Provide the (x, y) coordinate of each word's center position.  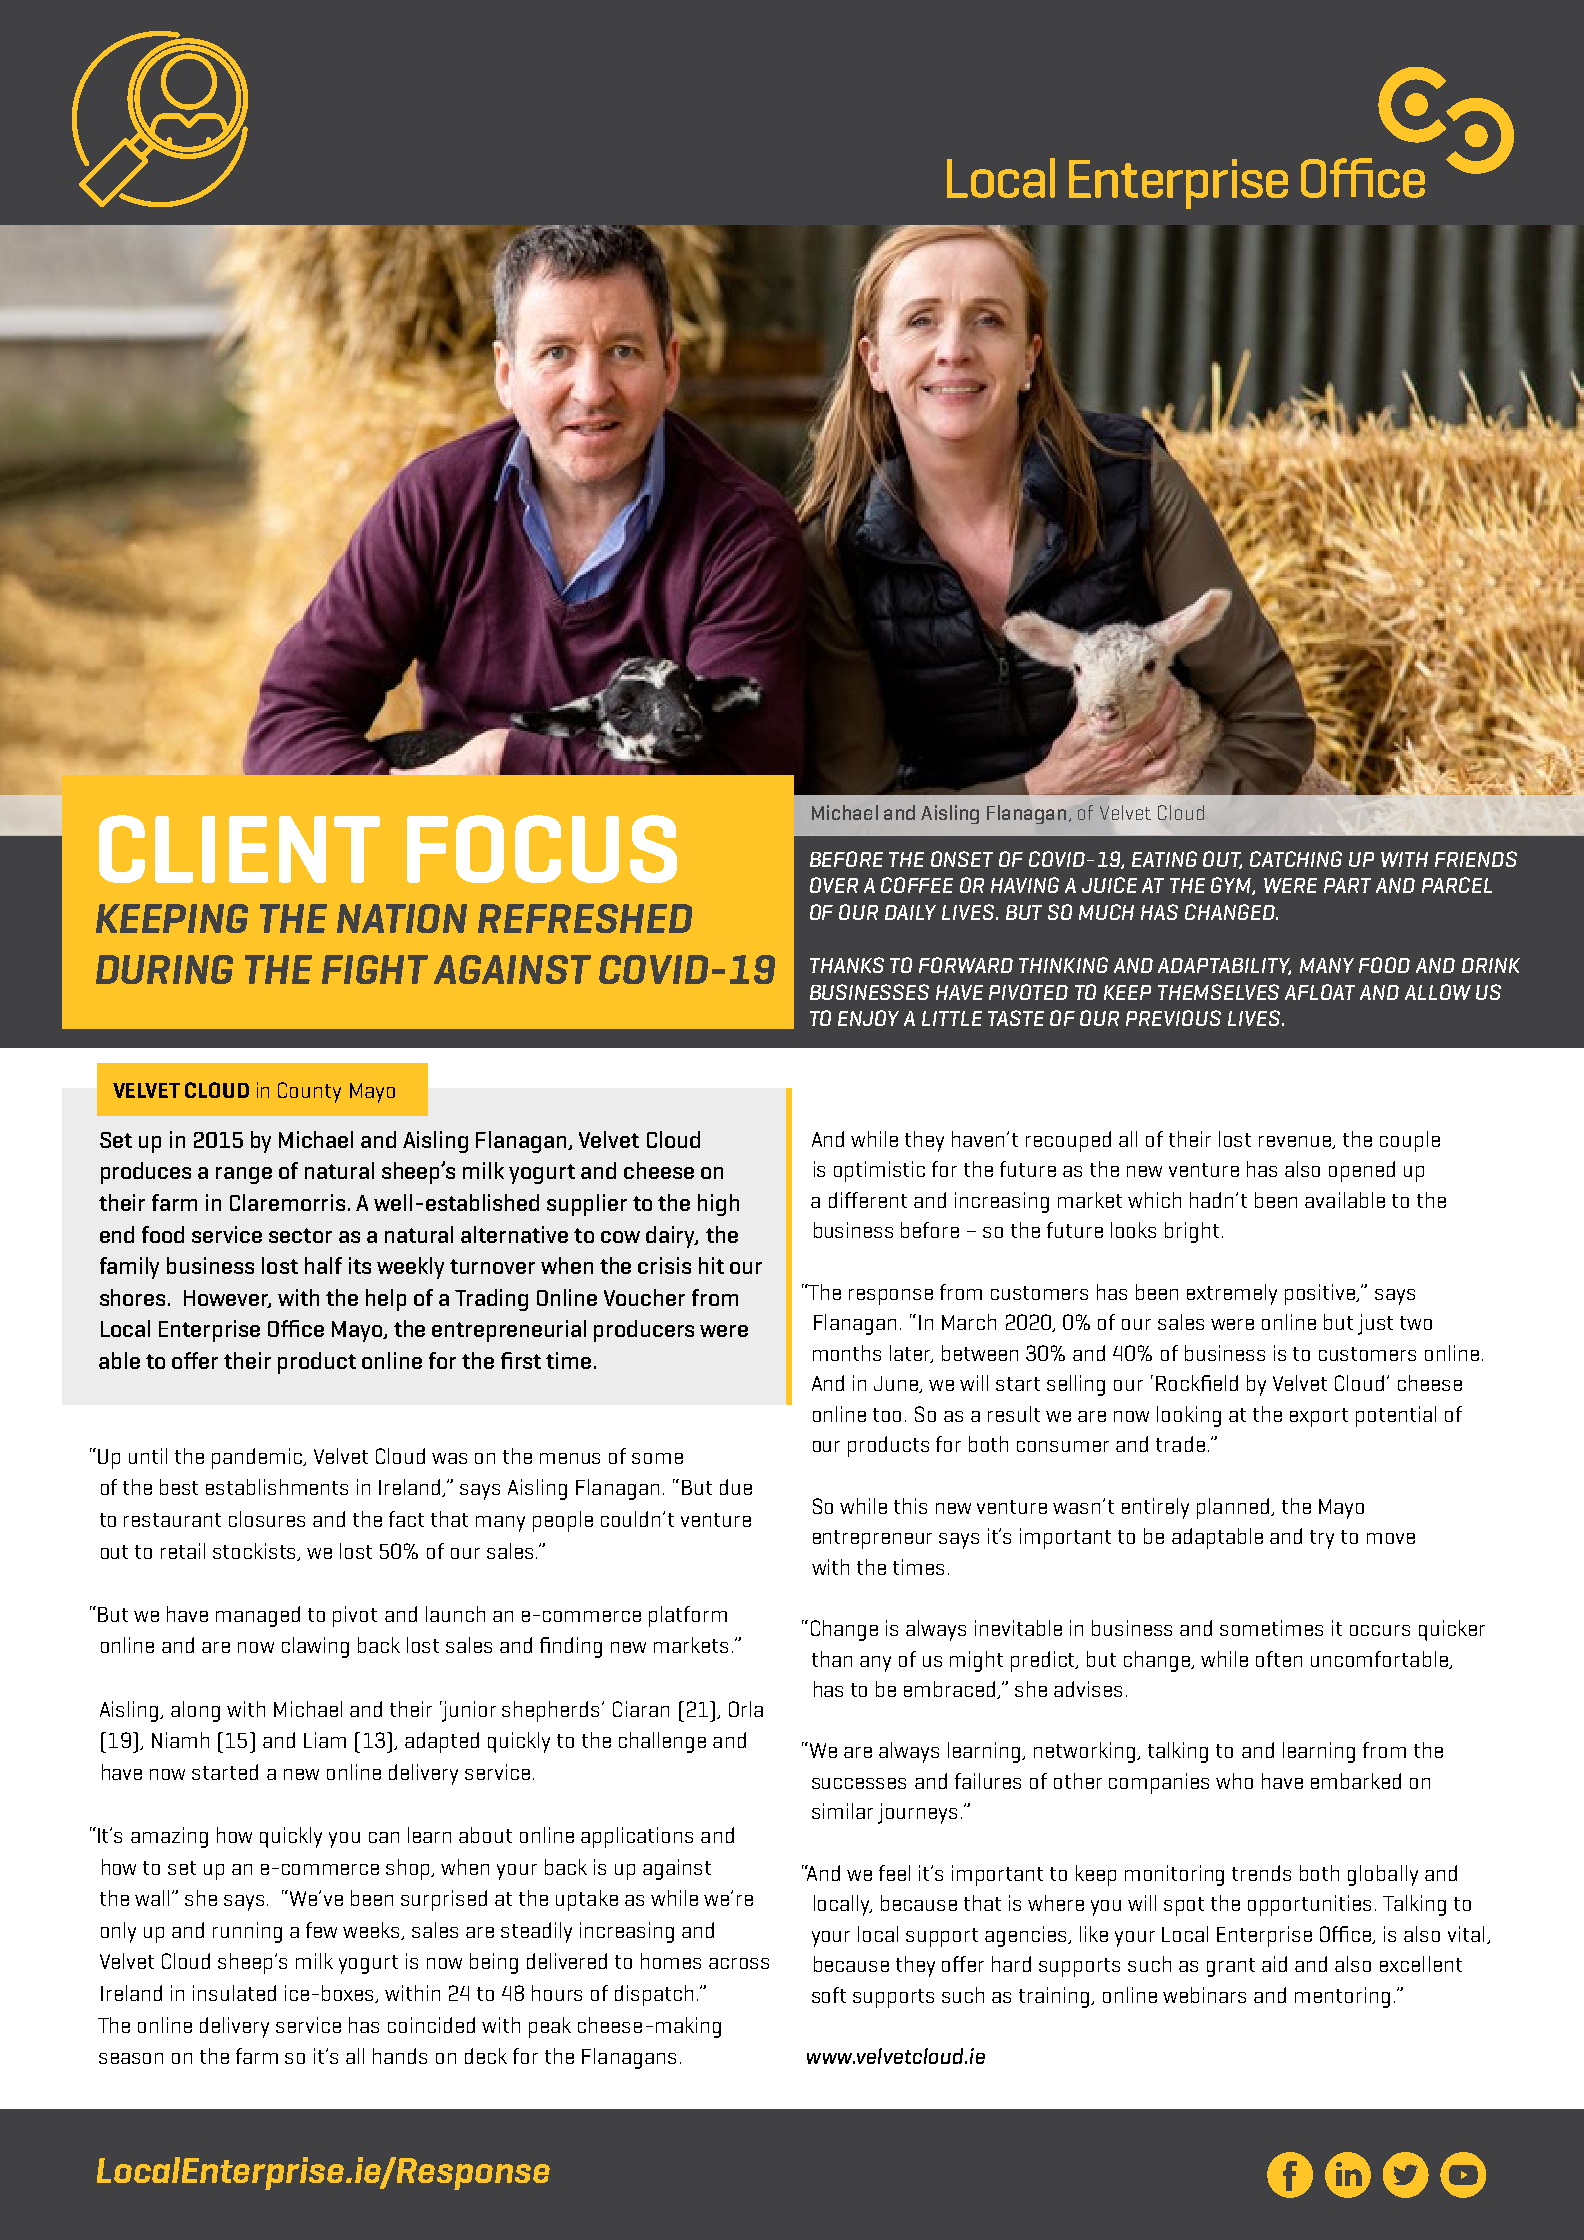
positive (1321, 1294)
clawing (315, 1647)
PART (1347, 885)
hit (711, 1265)
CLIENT (239, 849)
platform (688, 1616)
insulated (234, 1993)
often (1279, 1659)
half (323, 1265)
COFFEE (917, 885)
